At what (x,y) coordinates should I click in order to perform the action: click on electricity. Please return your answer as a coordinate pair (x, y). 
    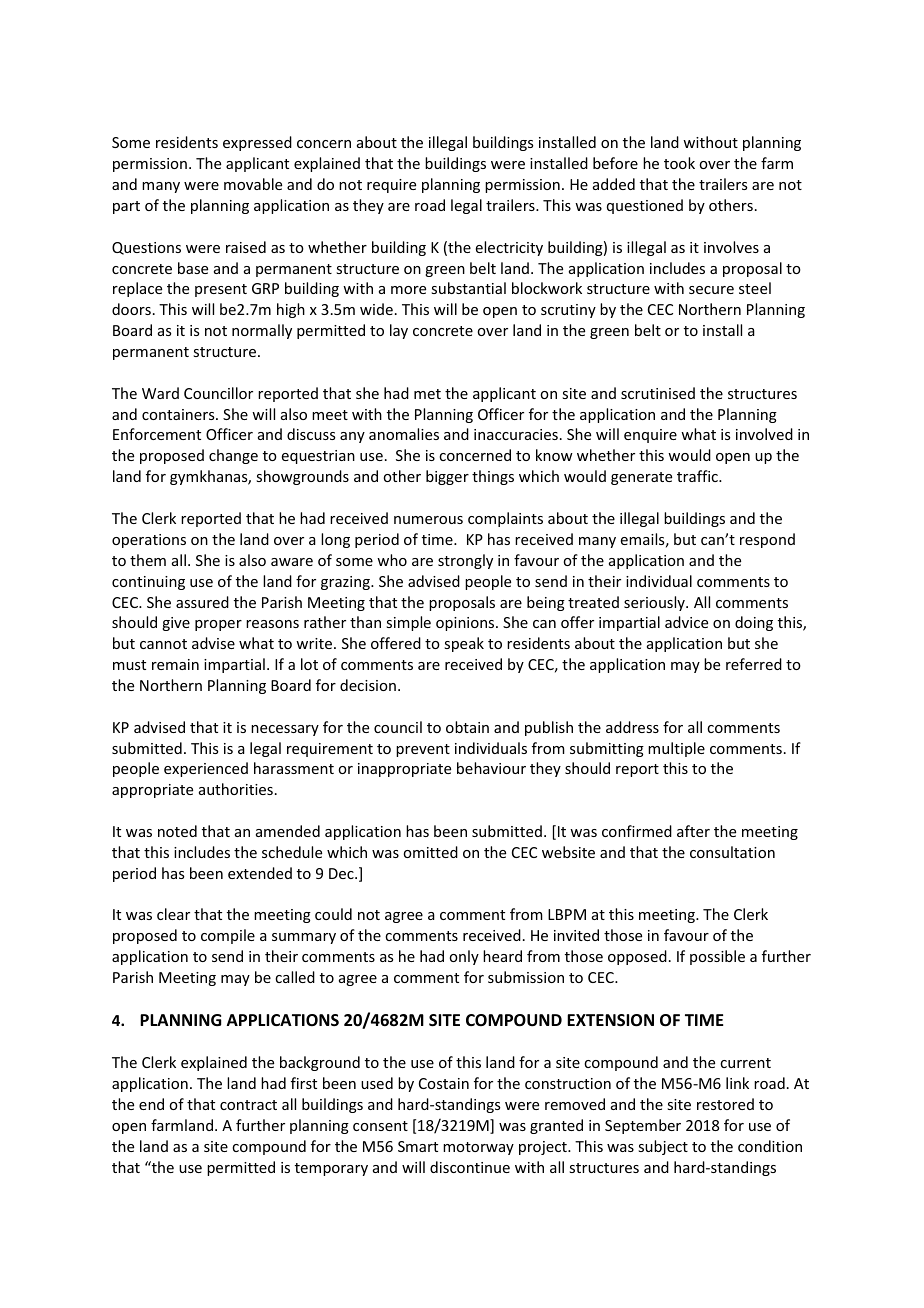
    Looking at the image, I should click on (509, 248).
